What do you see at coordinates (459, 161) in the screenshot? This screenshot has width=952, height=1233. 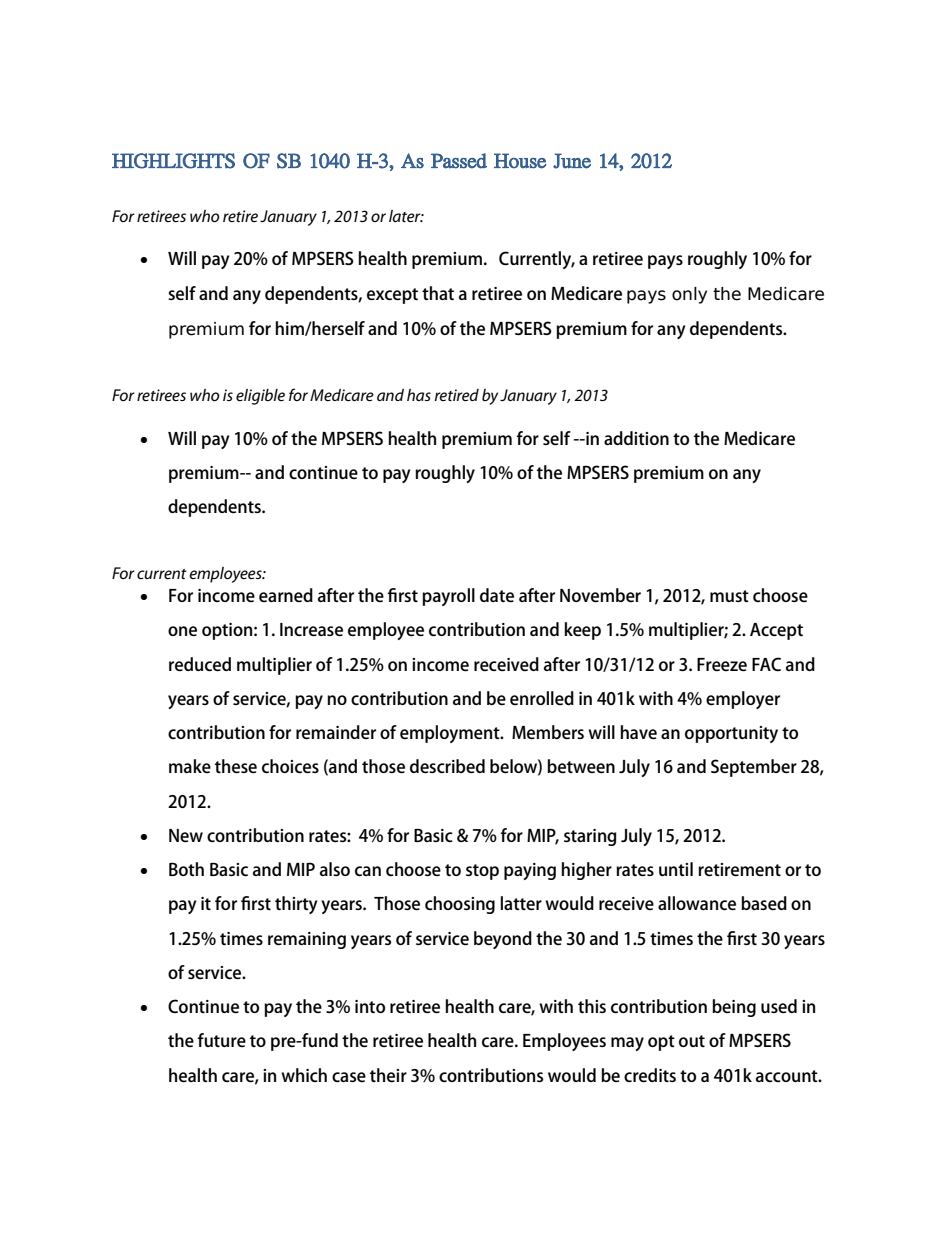 I see `Passed` at bounding box center [459, 161].
